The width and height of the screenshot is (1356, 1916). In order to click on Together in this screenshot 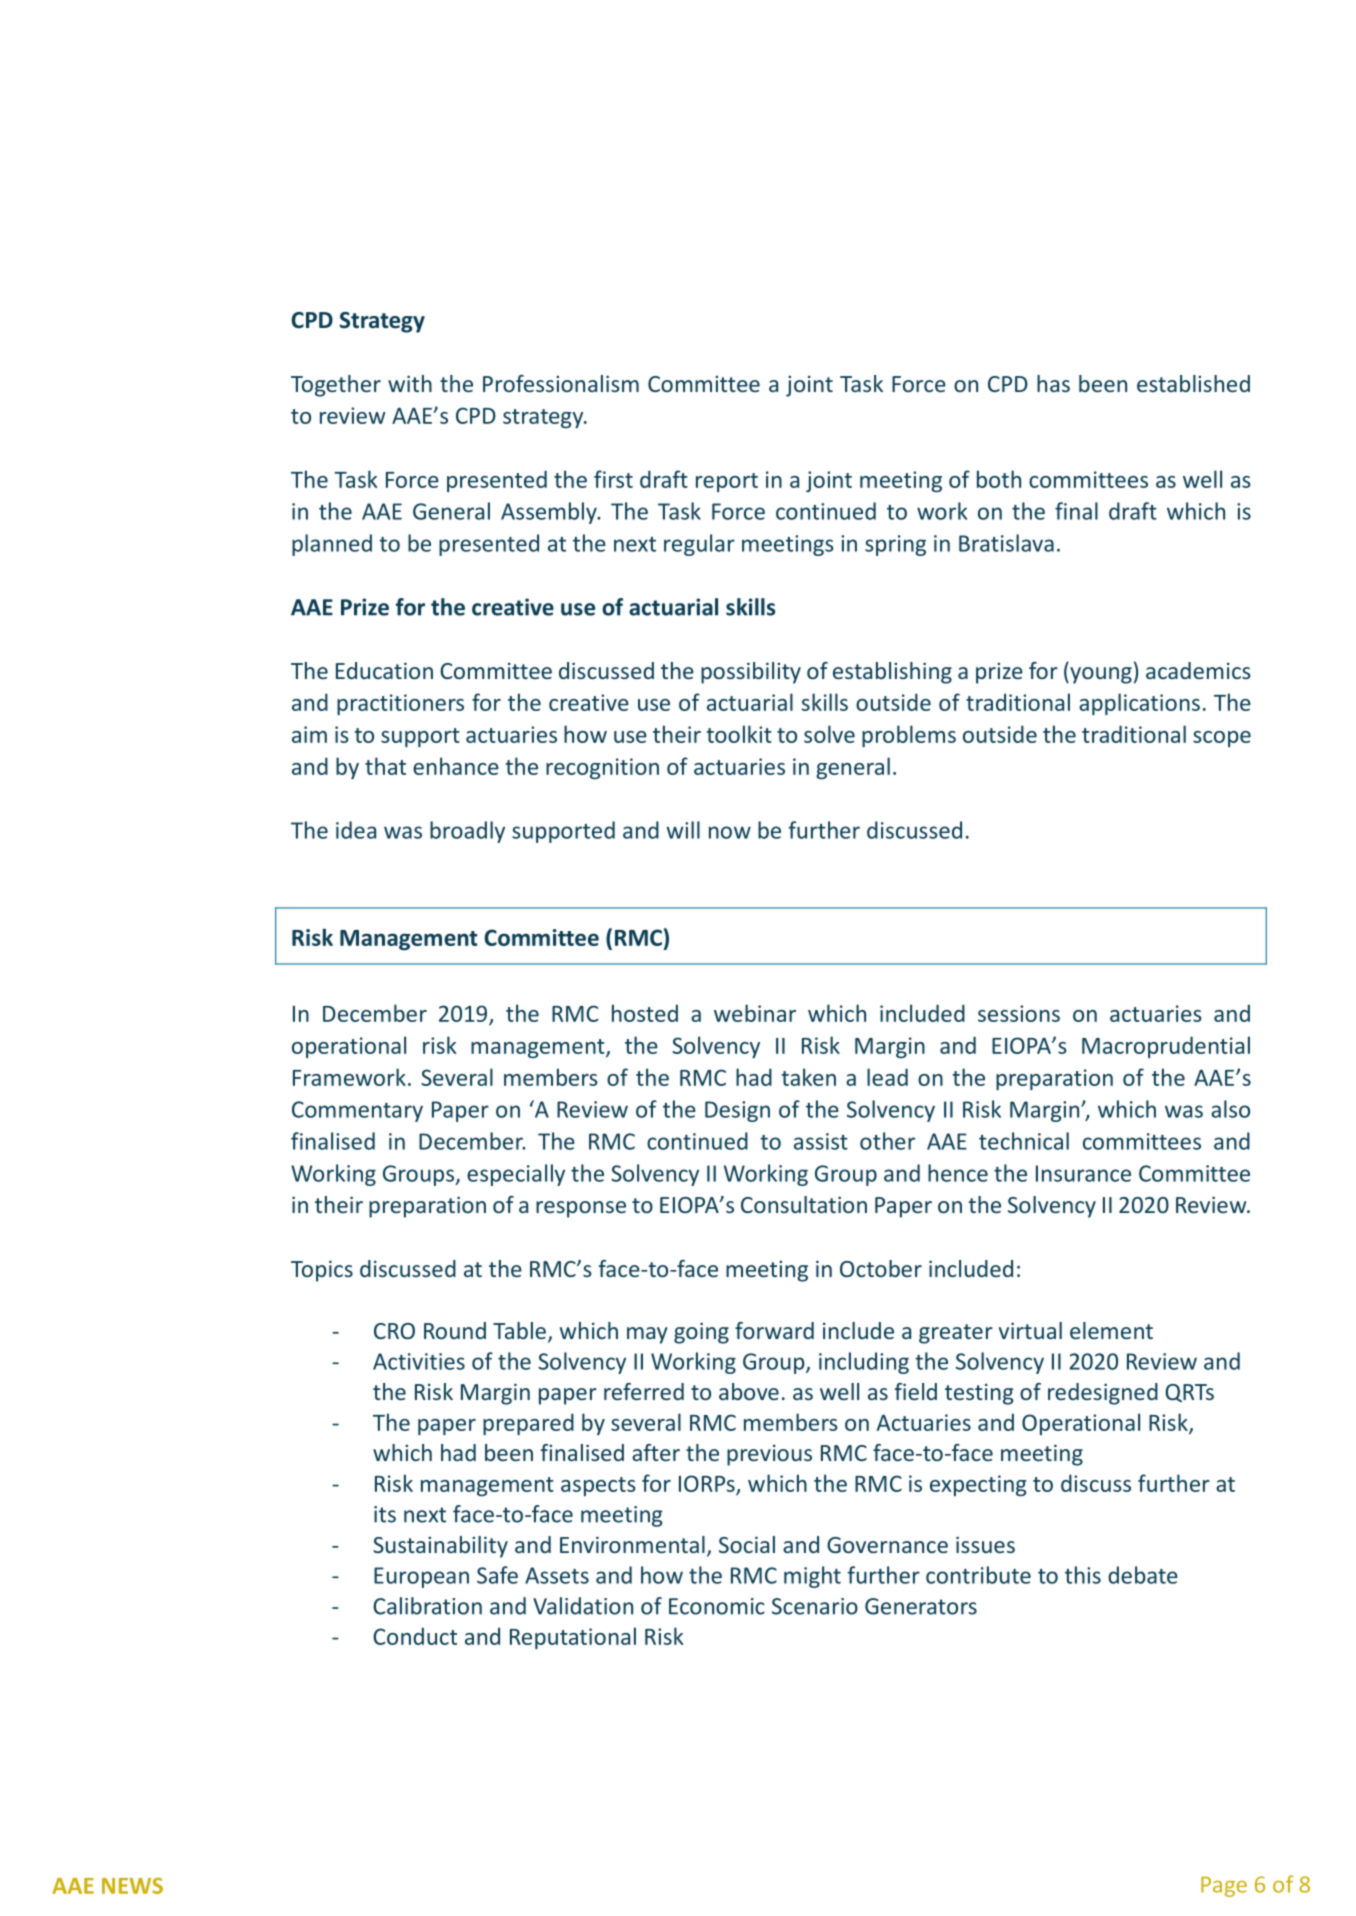, I will do `click(336, 386)`.
